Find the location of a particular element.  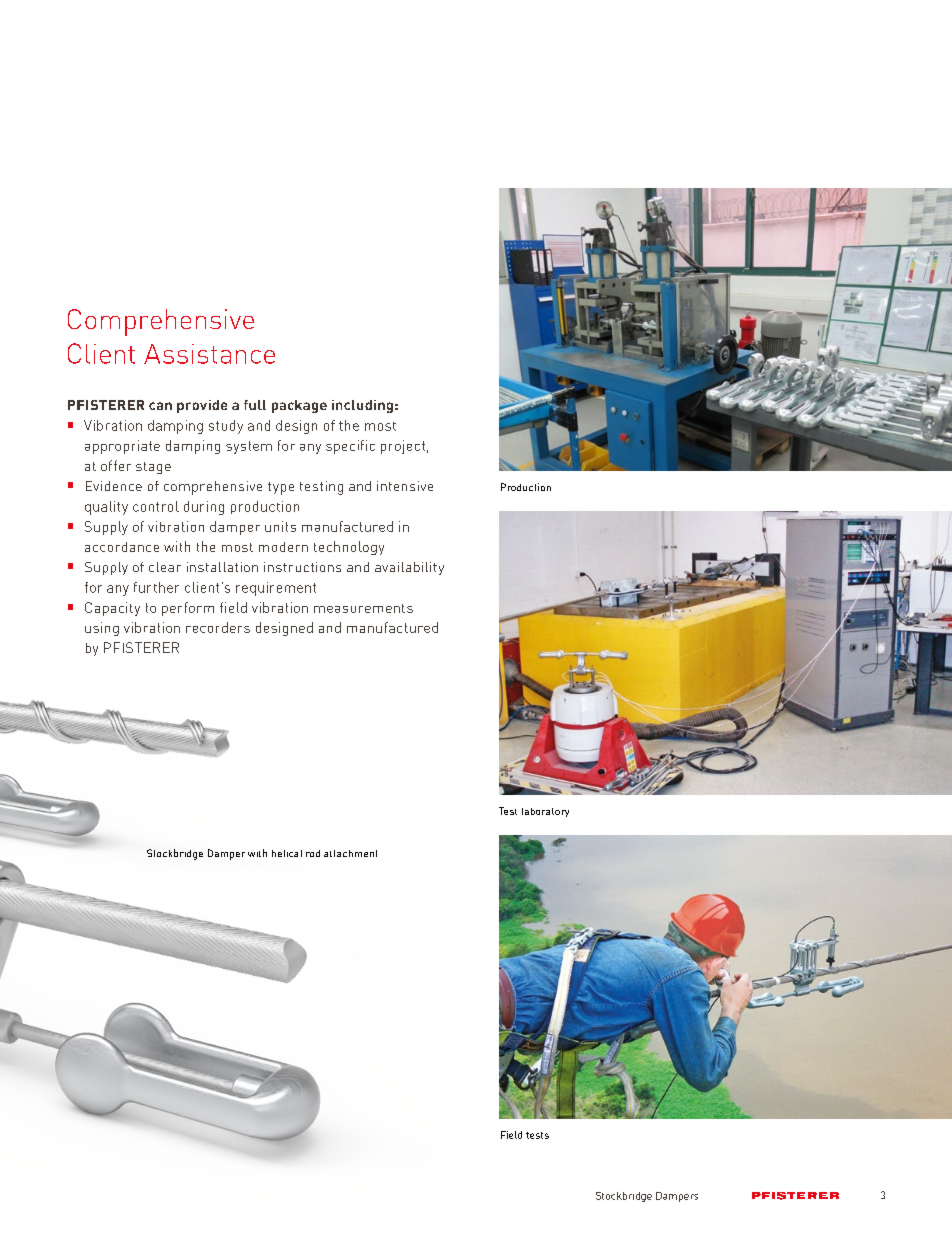

units is located at coordinates (280, 526).
